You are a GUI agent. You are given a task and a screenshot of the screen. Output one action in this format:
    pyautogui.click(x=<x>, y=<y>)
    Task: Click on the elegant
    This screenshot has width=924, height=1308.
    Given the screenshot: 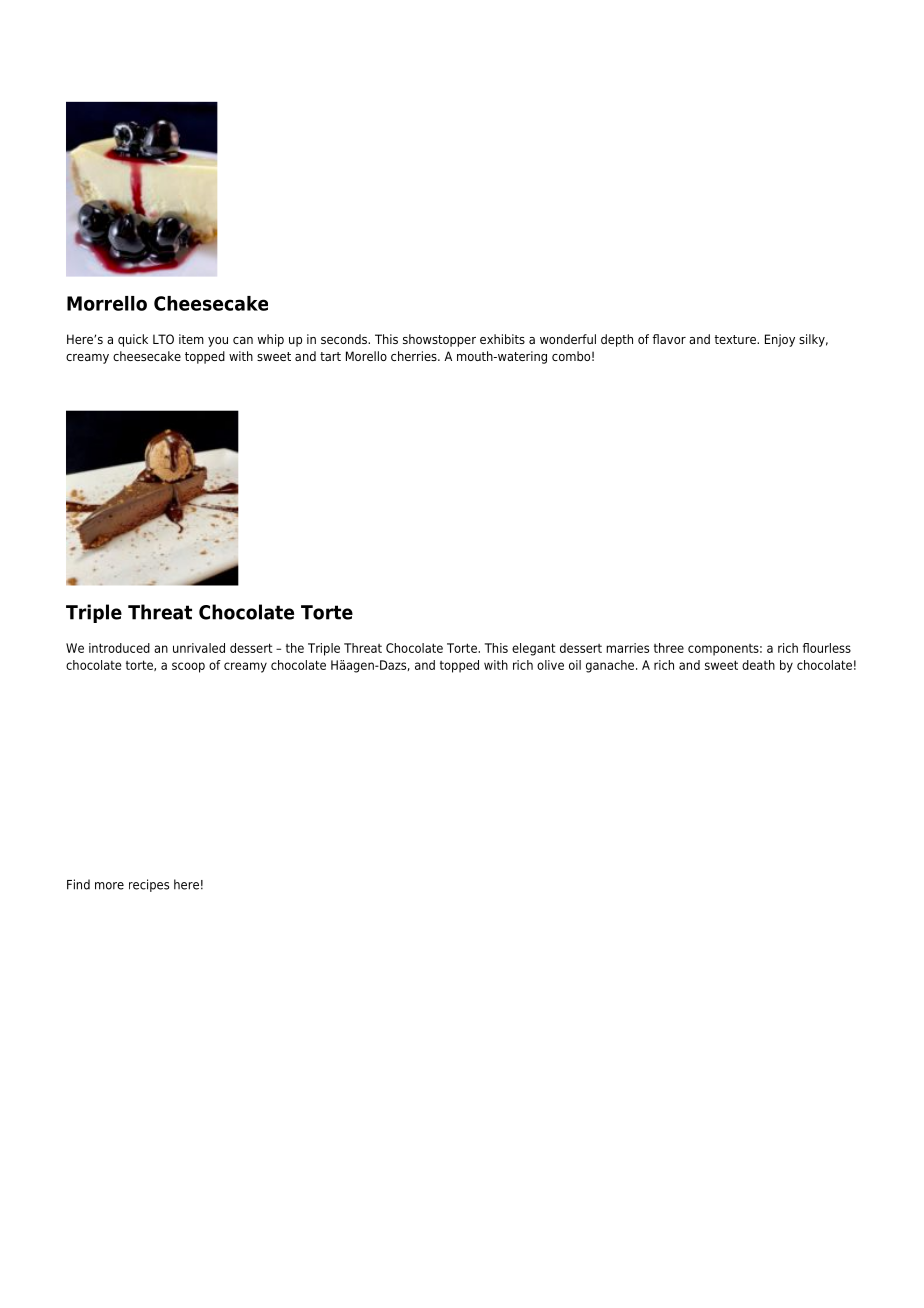 What is the action you would take?
    pyautogui.click(x=533, y=649)
